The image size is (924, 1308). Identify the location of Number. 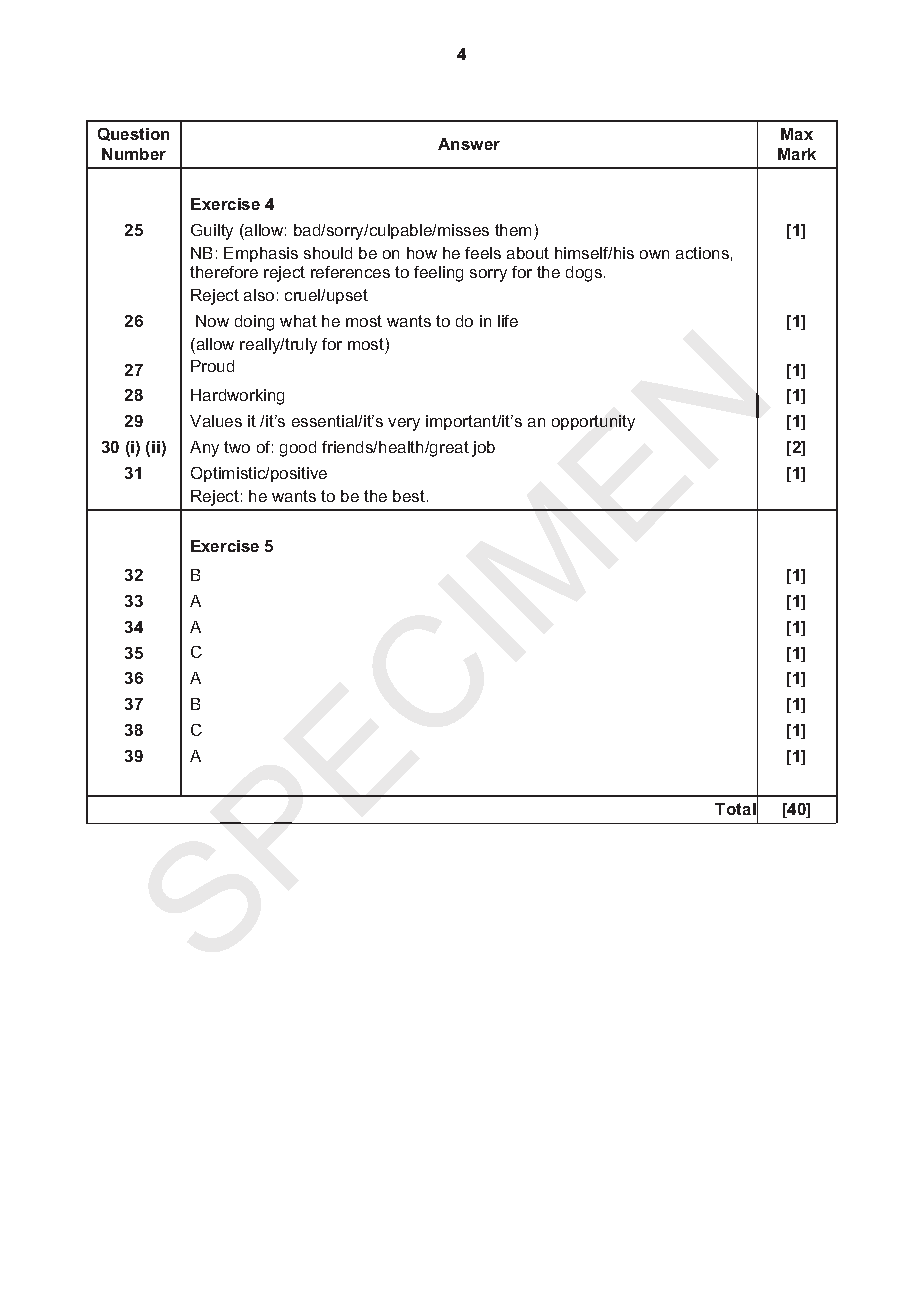
(134, 154).
